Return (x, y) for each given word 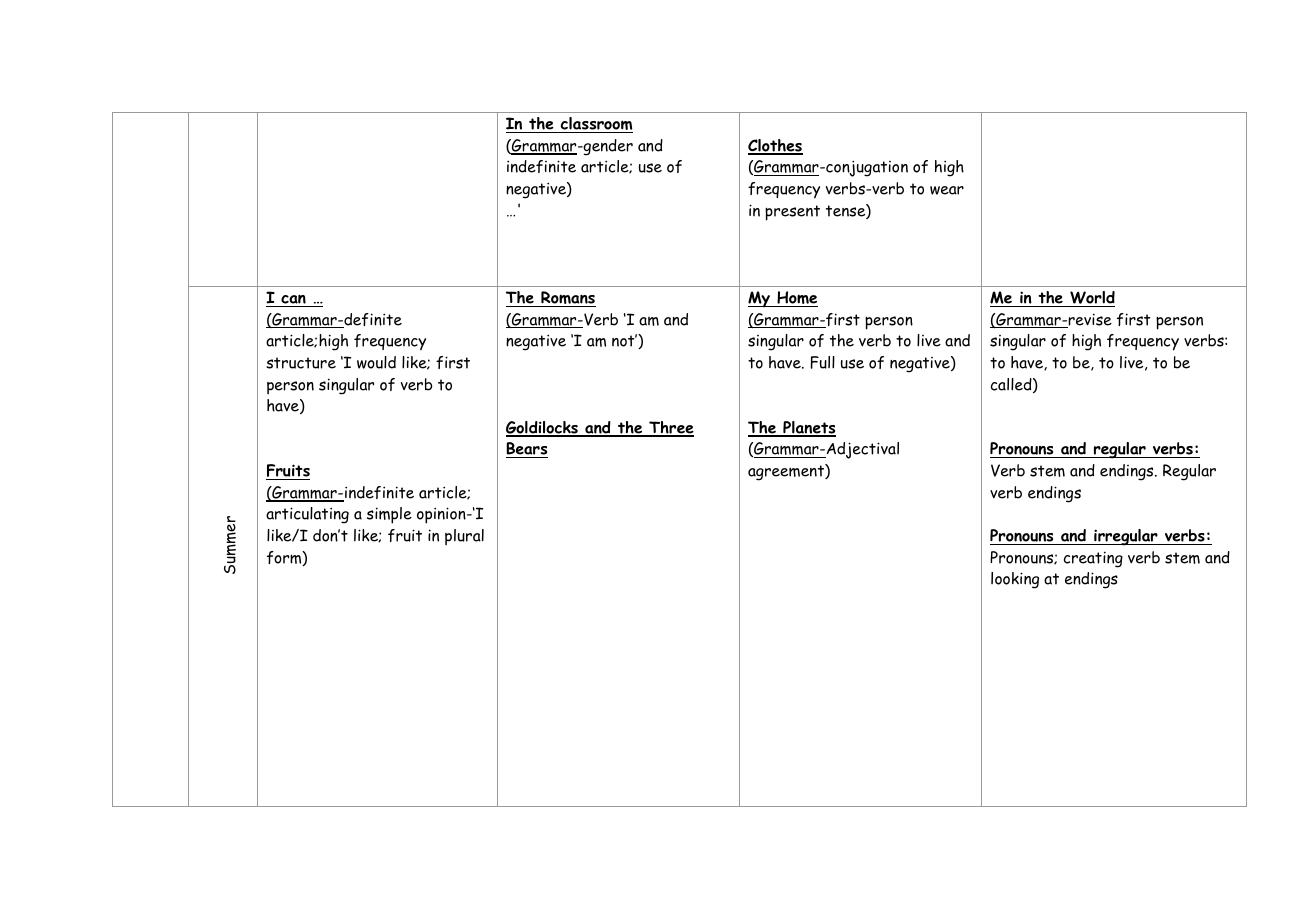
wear (947, 190)
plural (464, 537)
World (1091, 299)
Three (670, 428)
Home (796, 299)
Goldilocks (543, 428)
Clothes (775, 146)
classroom (595, 125)
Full (823, 362)
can (293, 299)
